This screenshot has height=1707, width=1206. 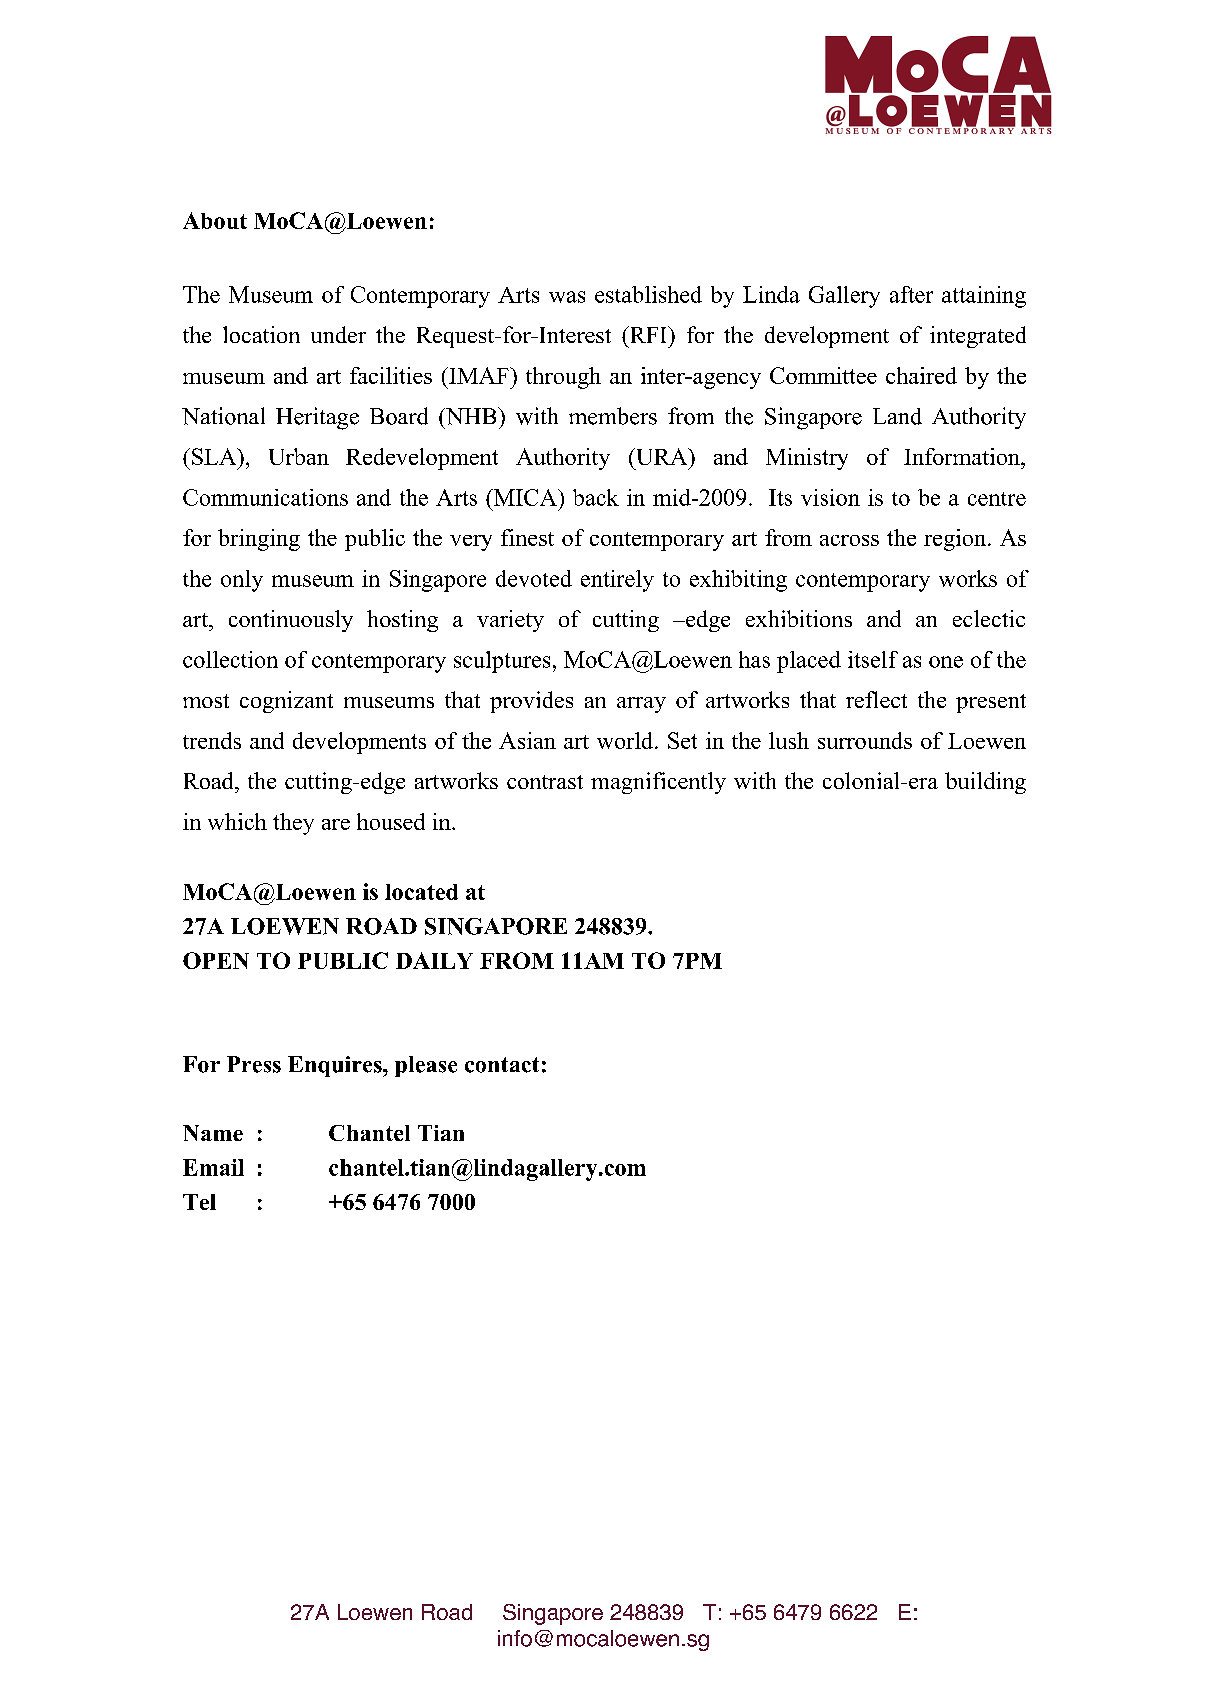 What do you see at coordinates (213, 1133) in the screenshot?
I see `Name` at bounding box center [213, 1133].
